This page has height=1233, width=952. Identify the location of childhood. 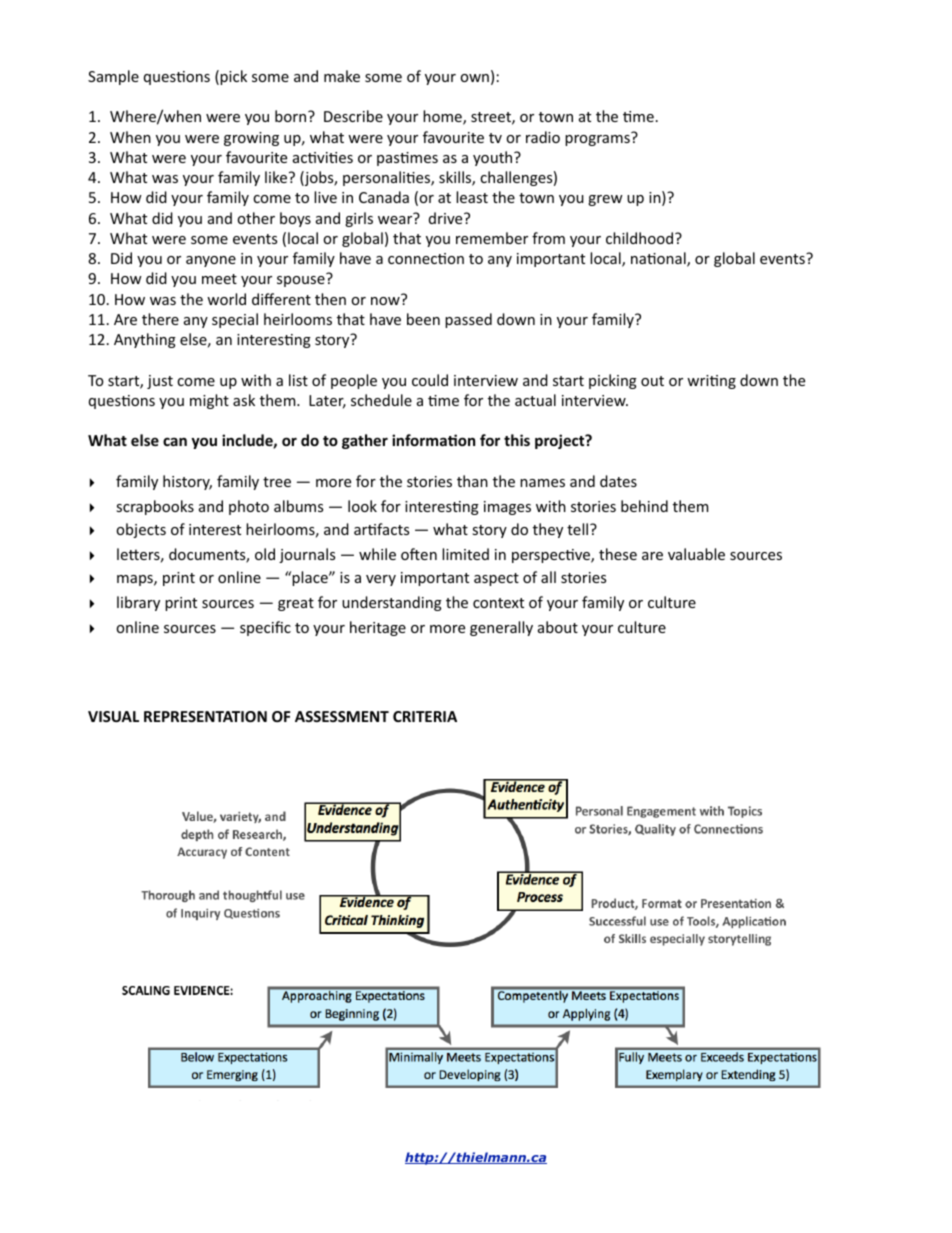
(641, 238).
